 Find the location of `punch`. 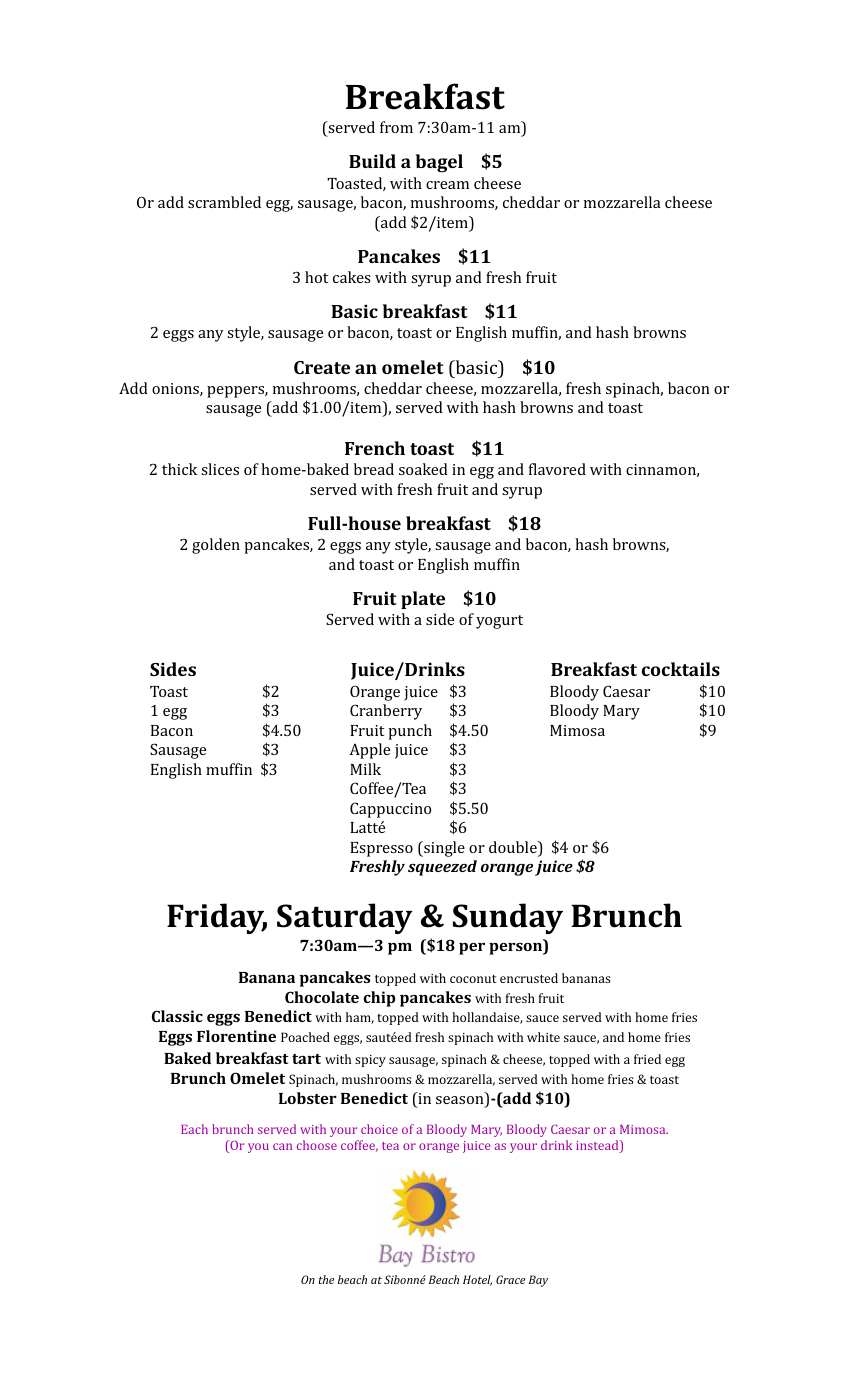

punch is located at coordinates (410, 732).
